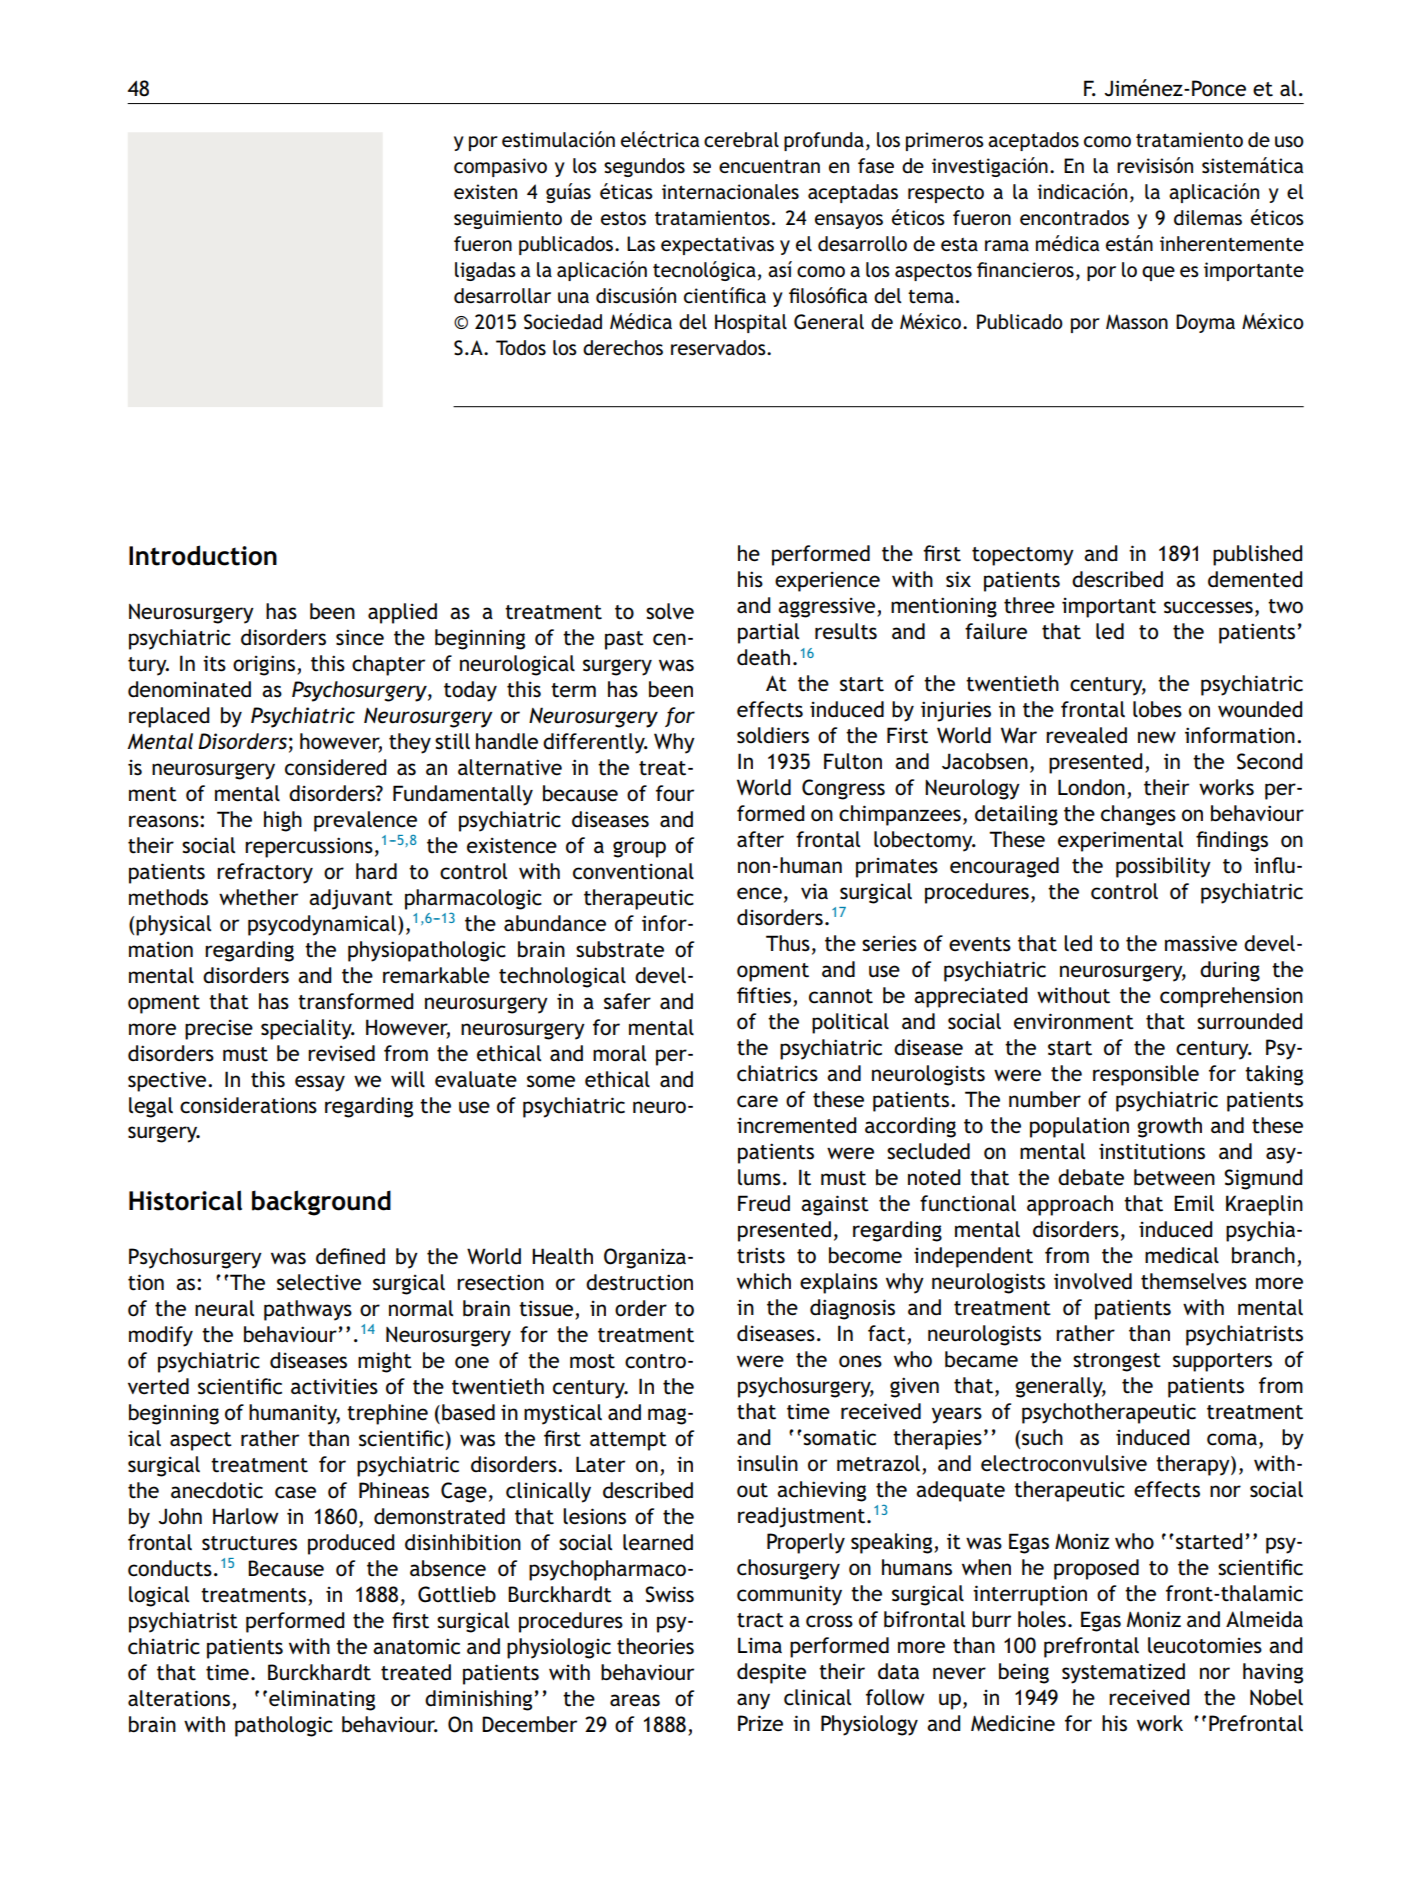 The image size is (1411, 1882). Describe the element at coordinates (1201, 944) in the image. I see `massive` at that location.
